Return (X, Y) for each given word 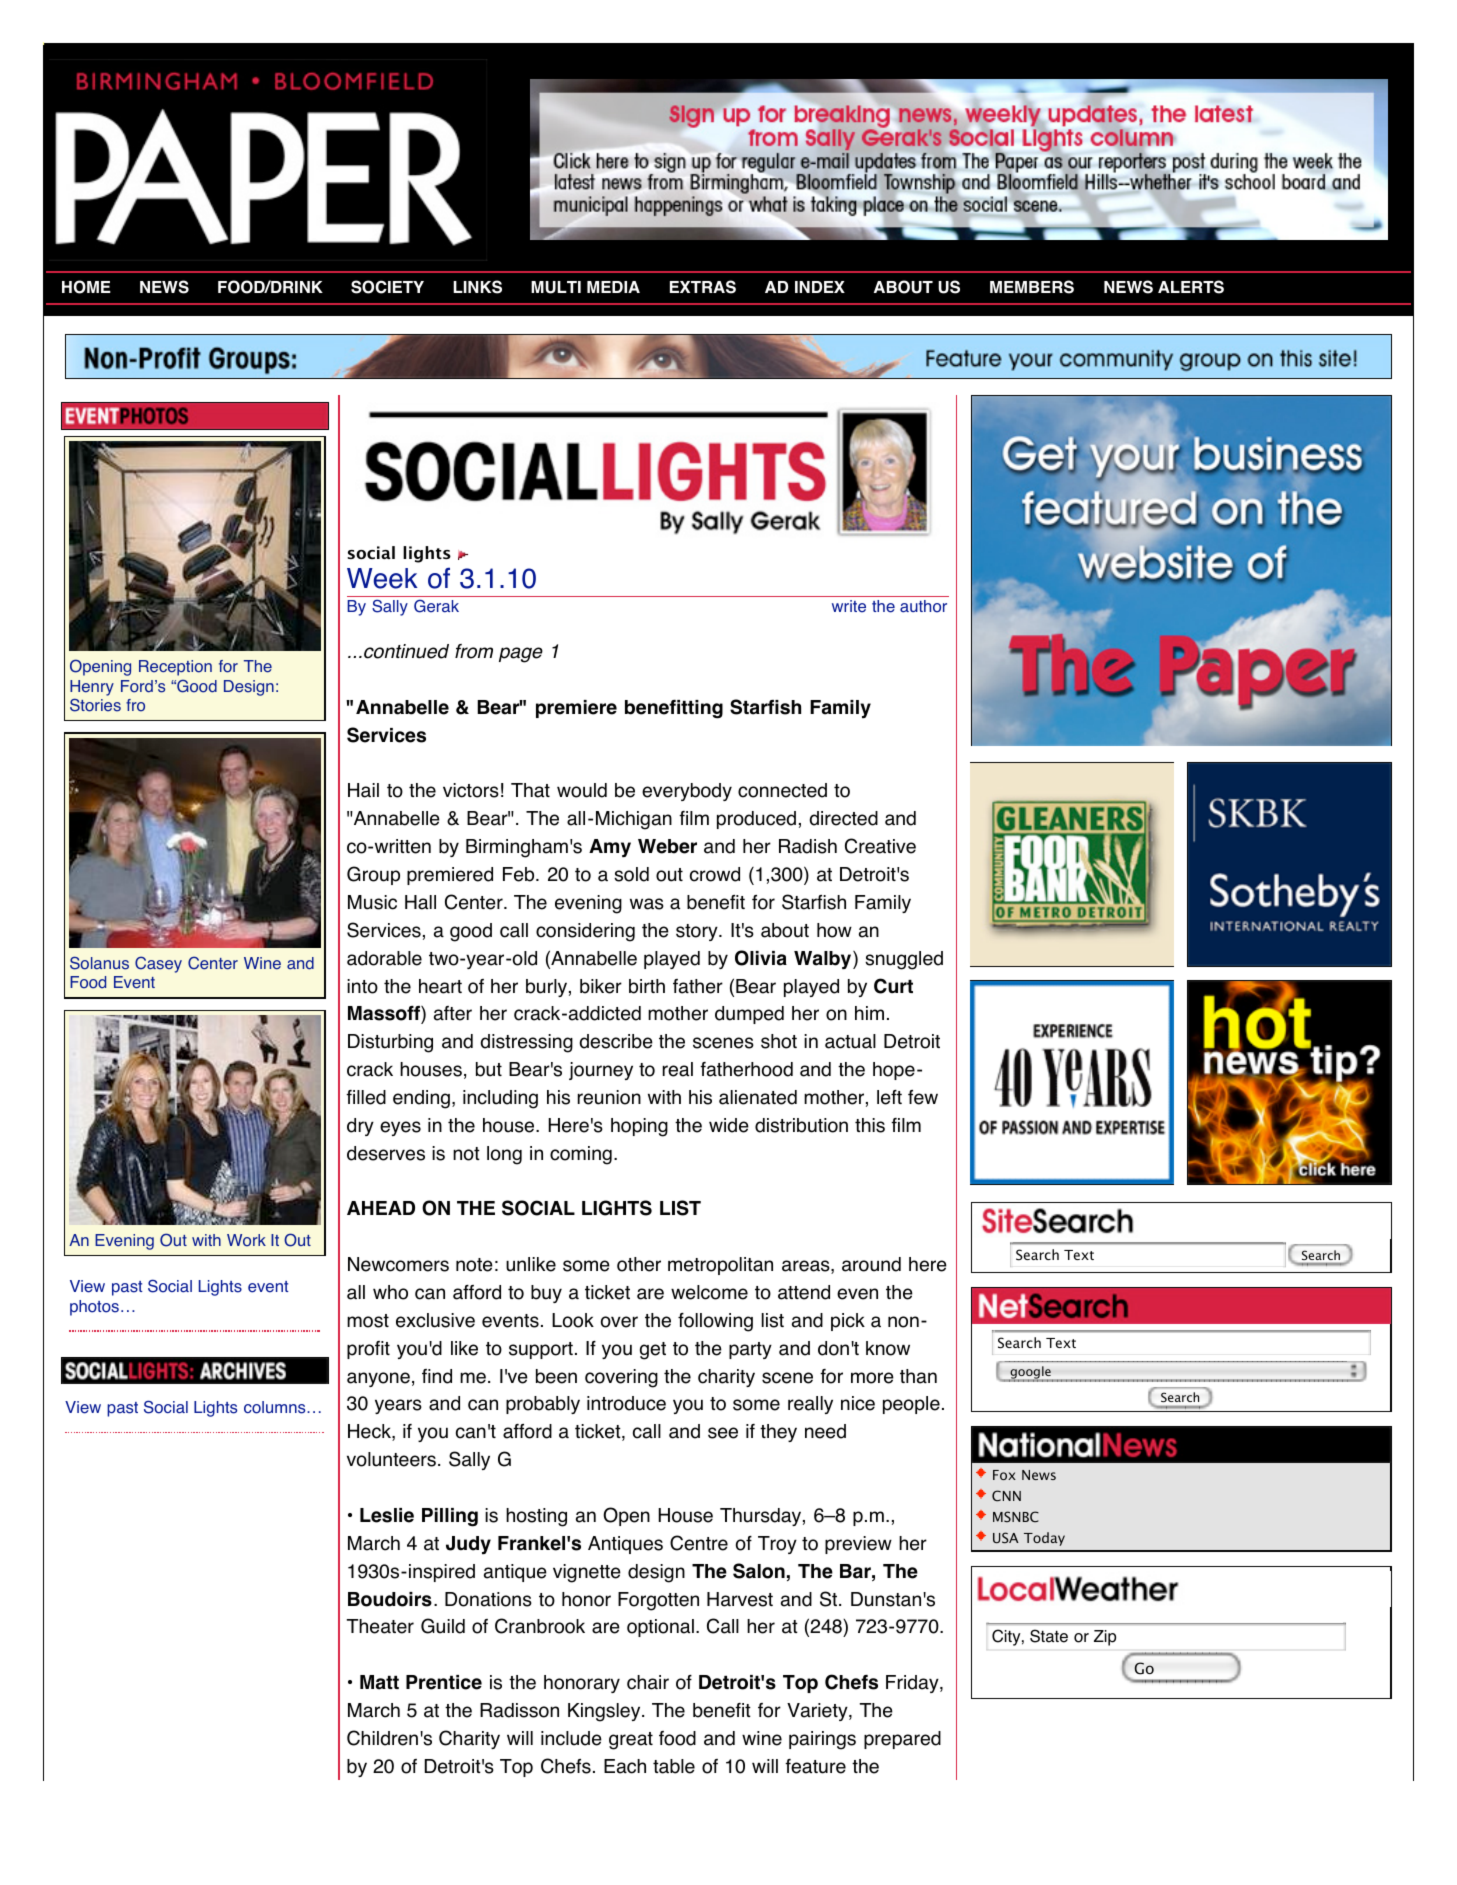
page (521, 655)
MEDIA (613, 287)
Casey (158, 964)
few (923, 1097)
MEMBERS (1032, 287)
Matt (379, 1682)
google (1030, 1373)
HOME (86, 287)
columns (276, 1407)
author (923, 606)
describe (616, 1041)
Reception (175, 668)
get (653, 1351)
